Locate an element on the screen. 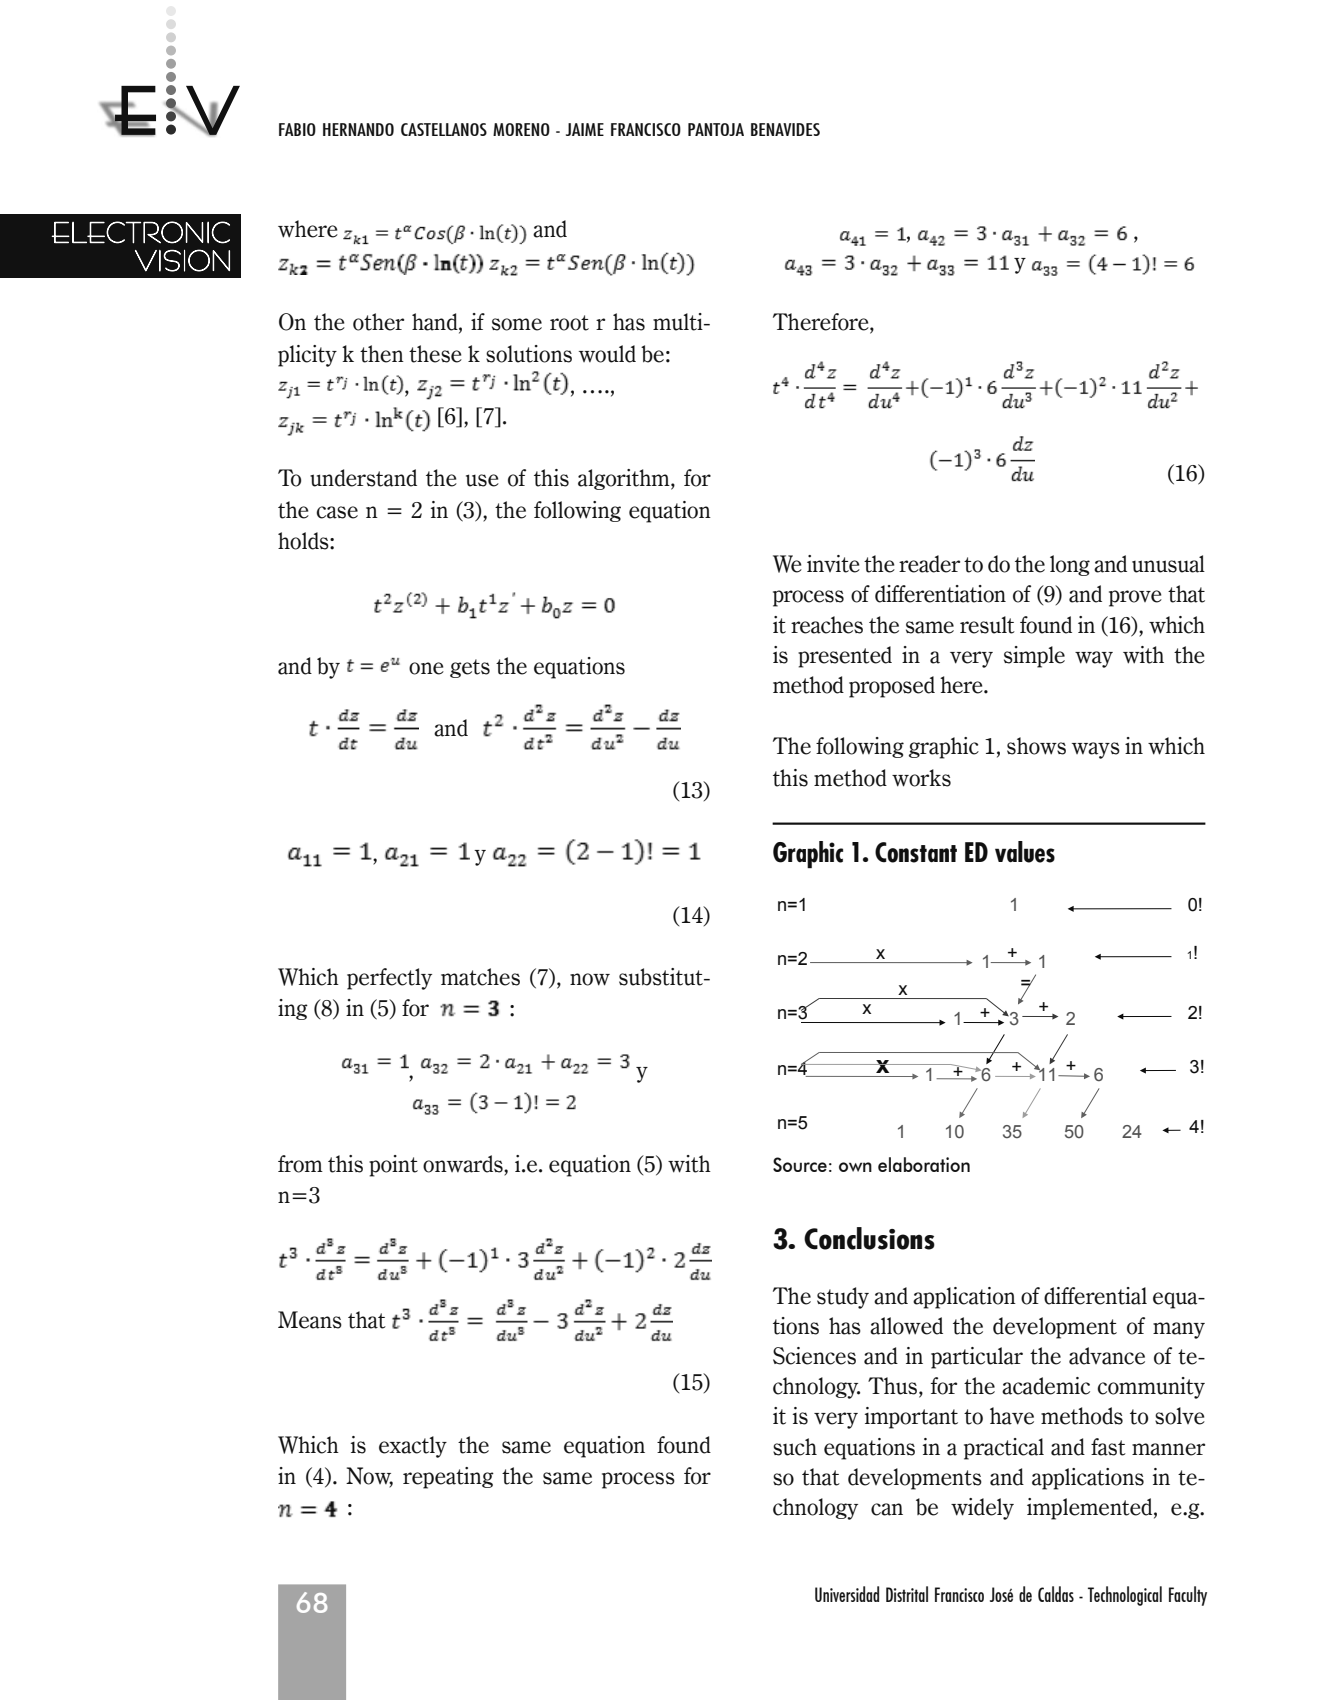 The image size is (1329, 1700). differential is located at coordinates (1095, 1296).
